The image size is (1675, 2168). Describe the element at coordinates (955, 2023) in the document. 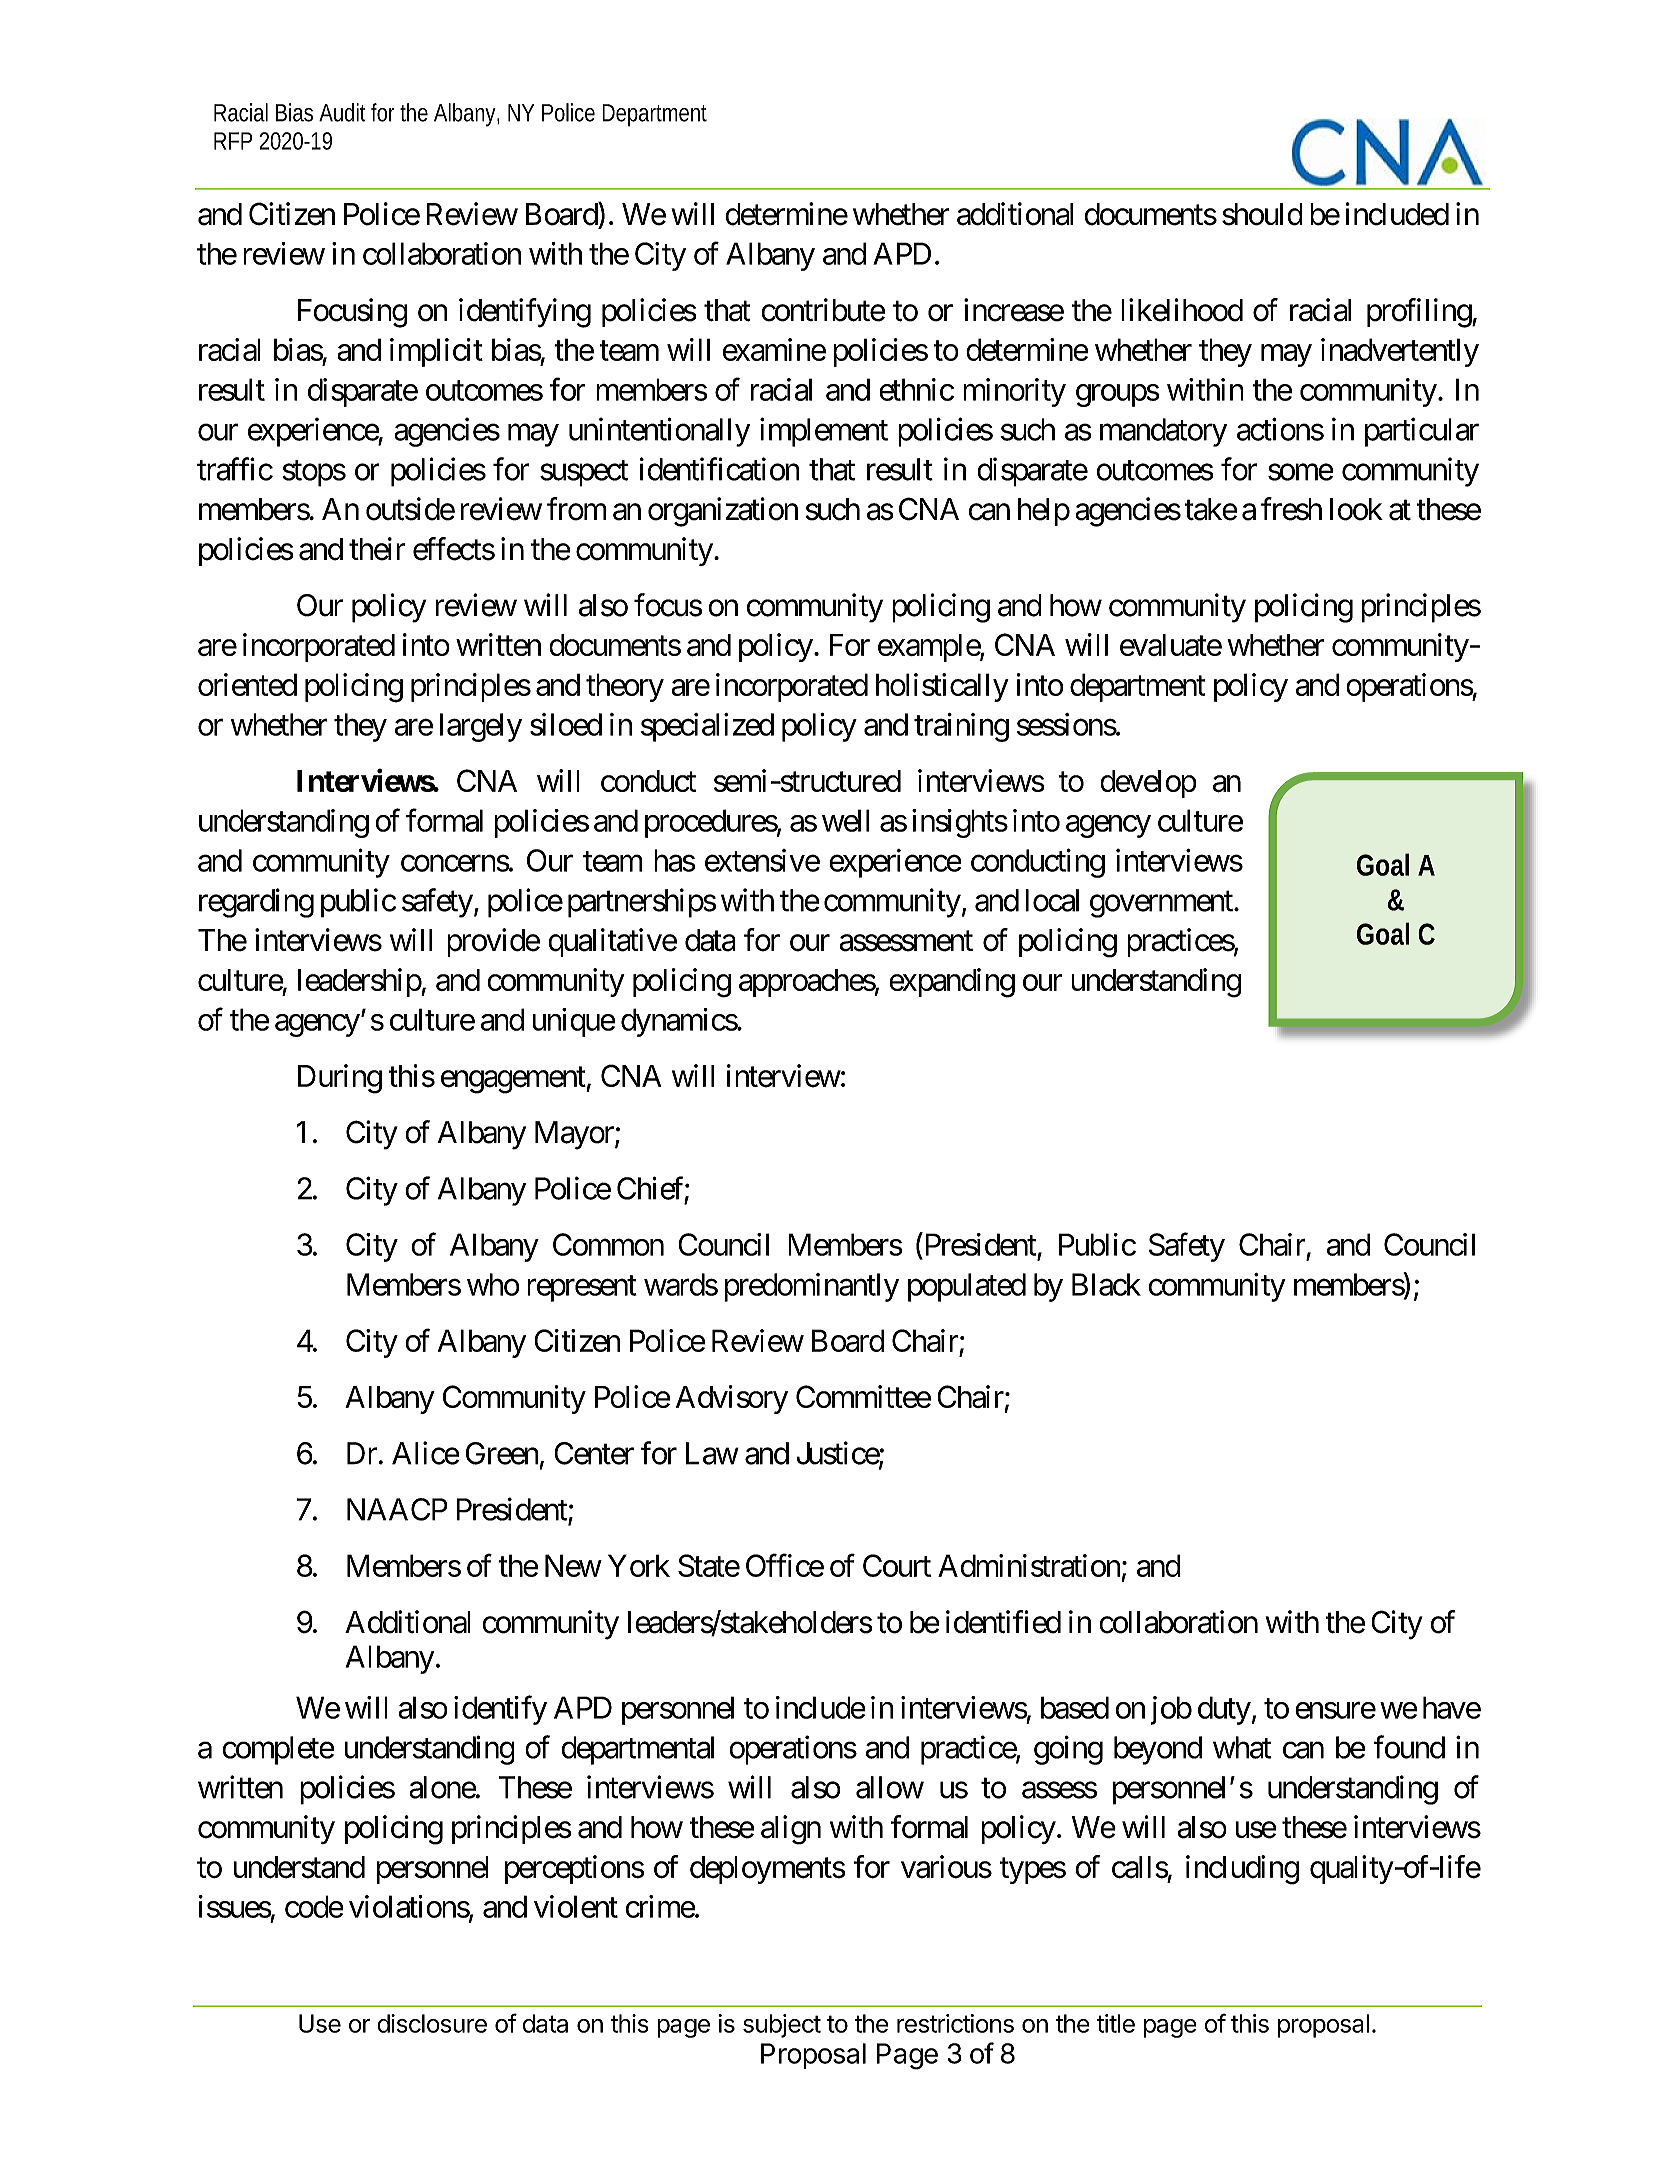

I see `restrictions` at that location.
